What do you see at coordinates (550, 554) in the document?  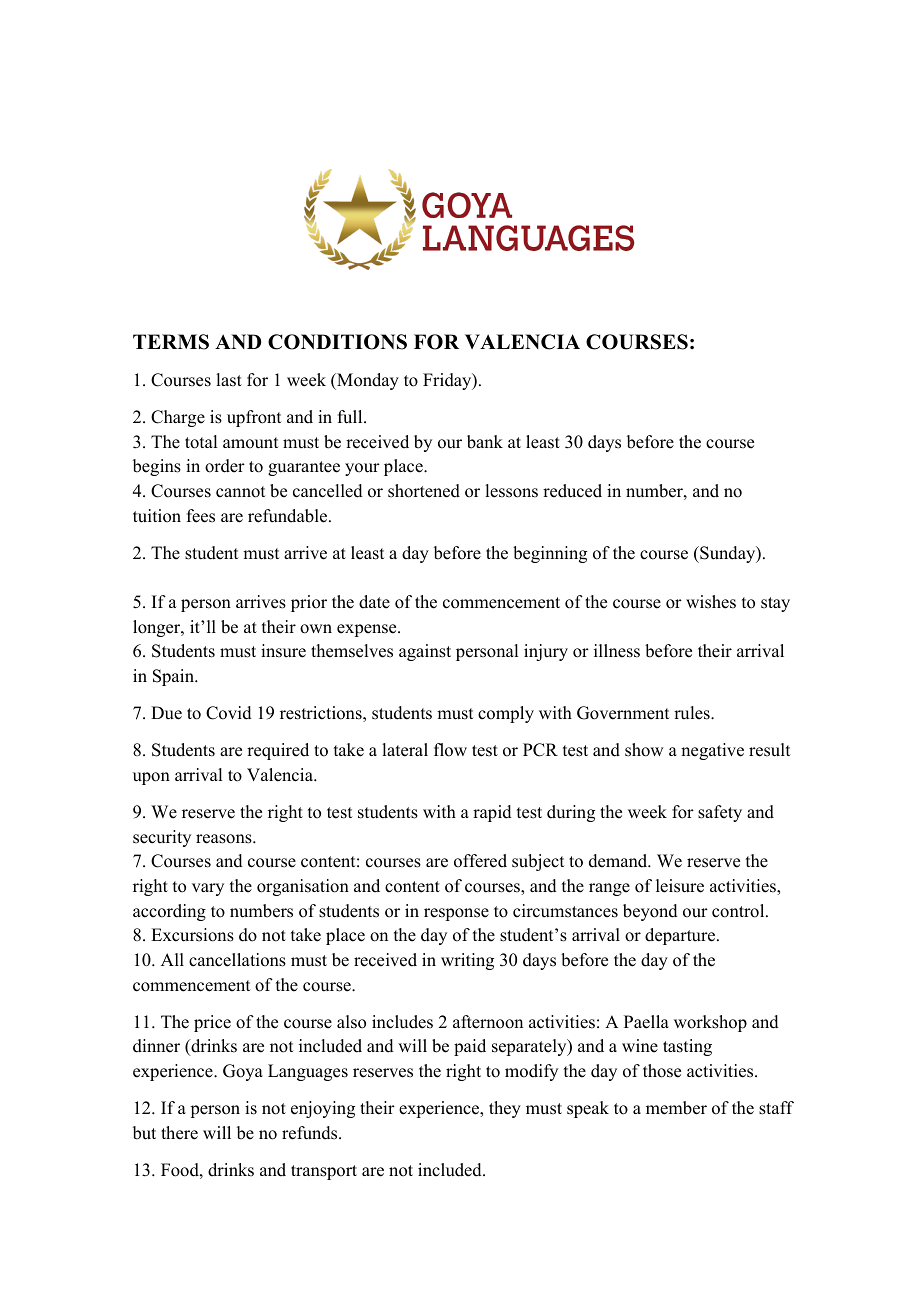 I see `beginning` at bounding box center [550, 554].
